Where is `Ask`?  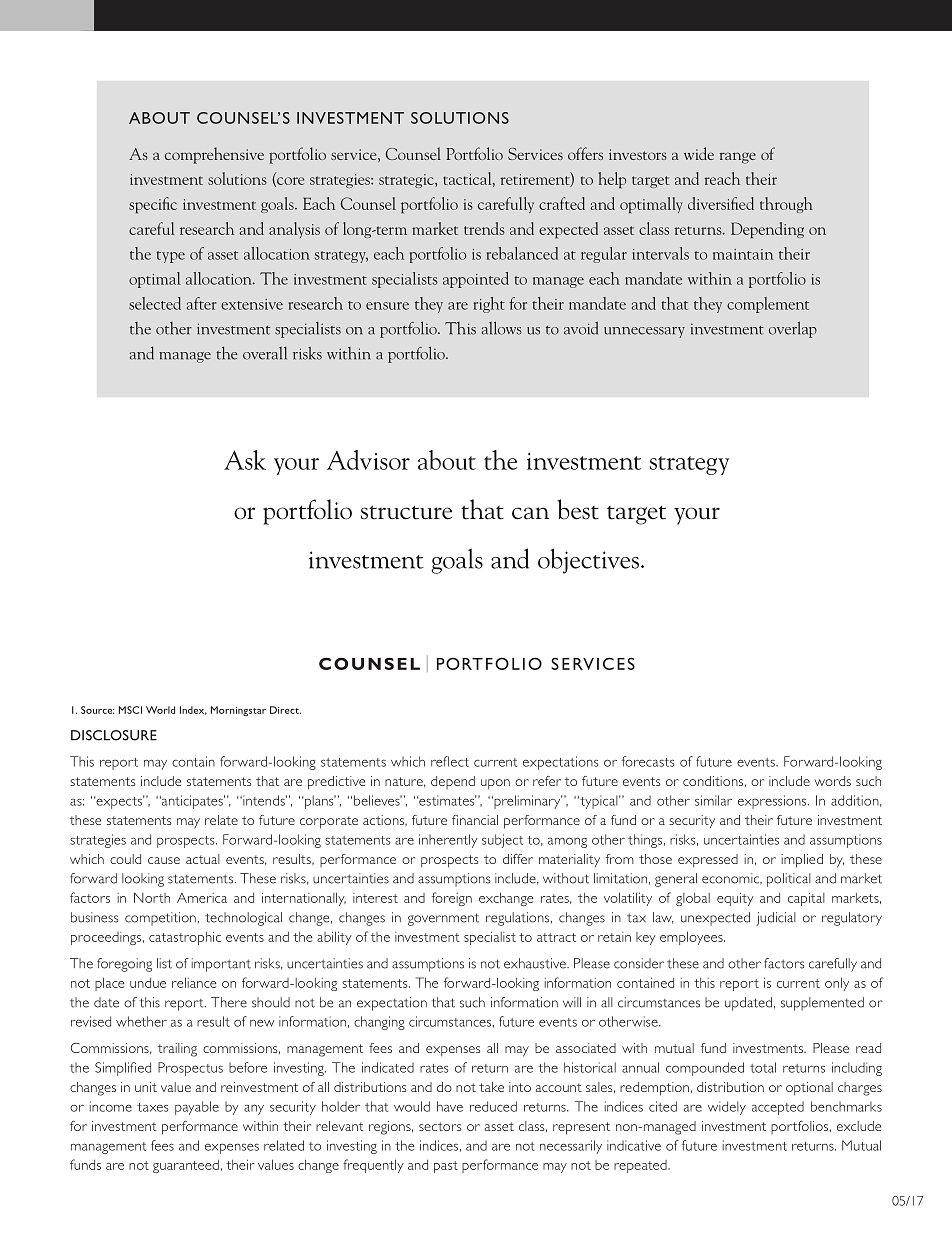 Ask is located at coordinates (245, 460).
